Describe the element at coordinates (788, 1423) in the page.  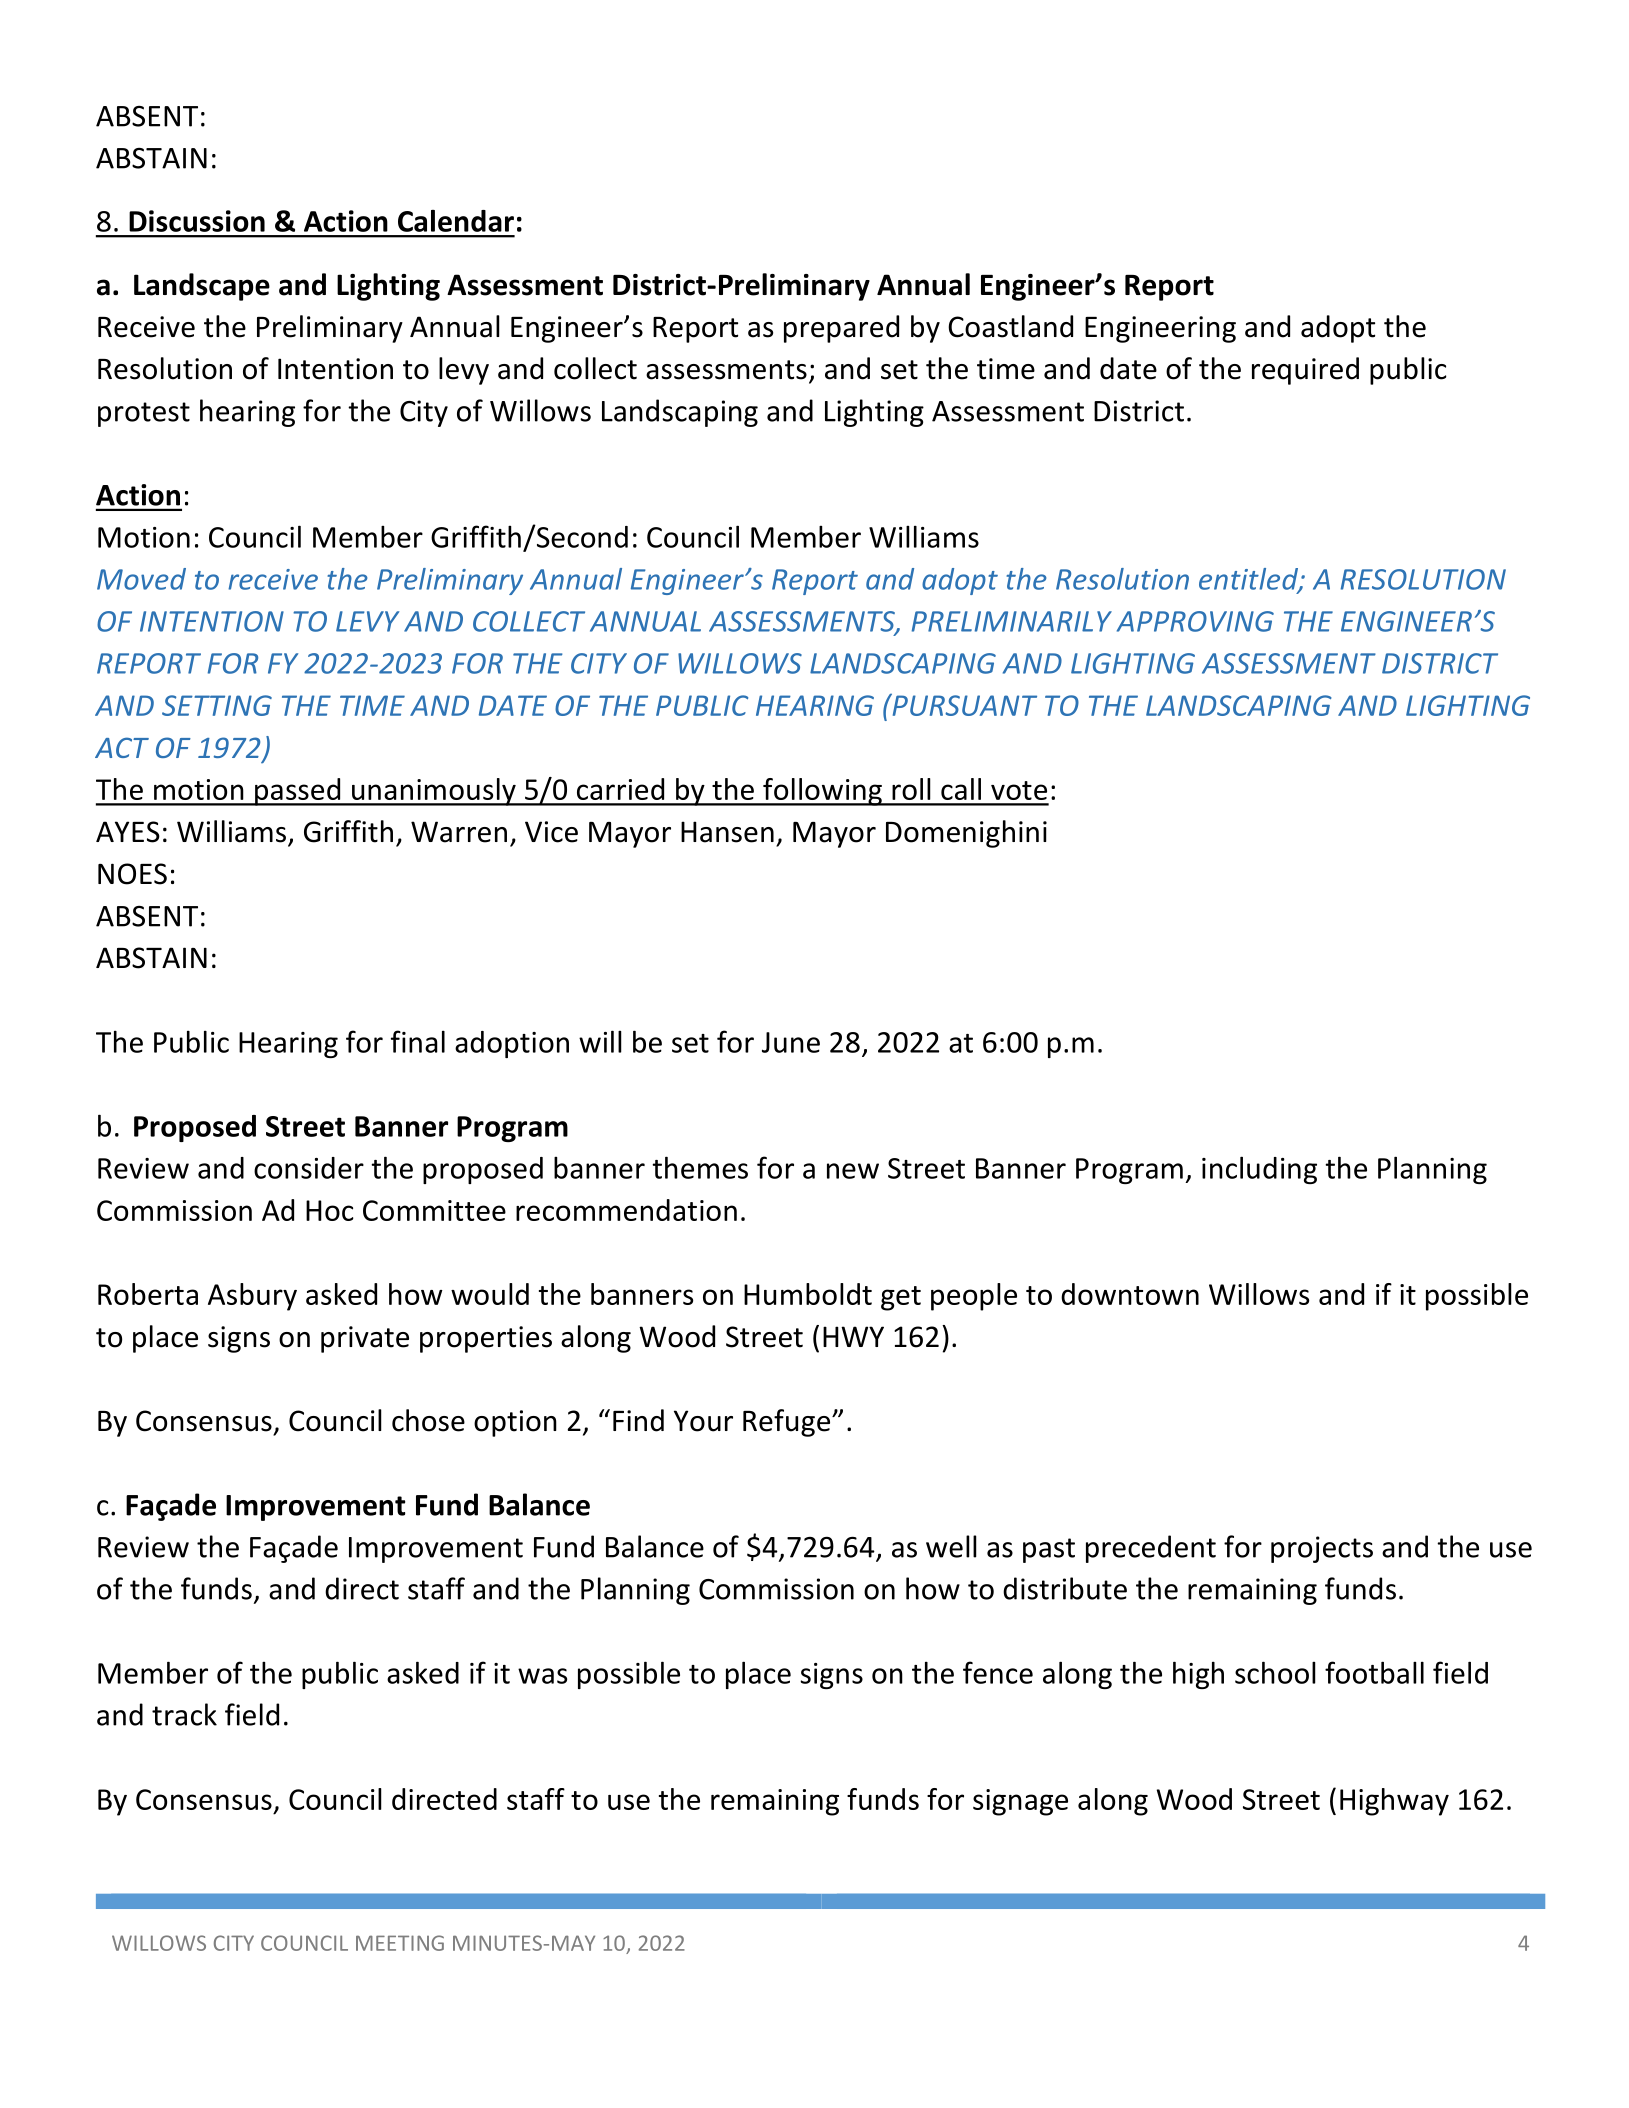
I see `Refuge` at that location.
